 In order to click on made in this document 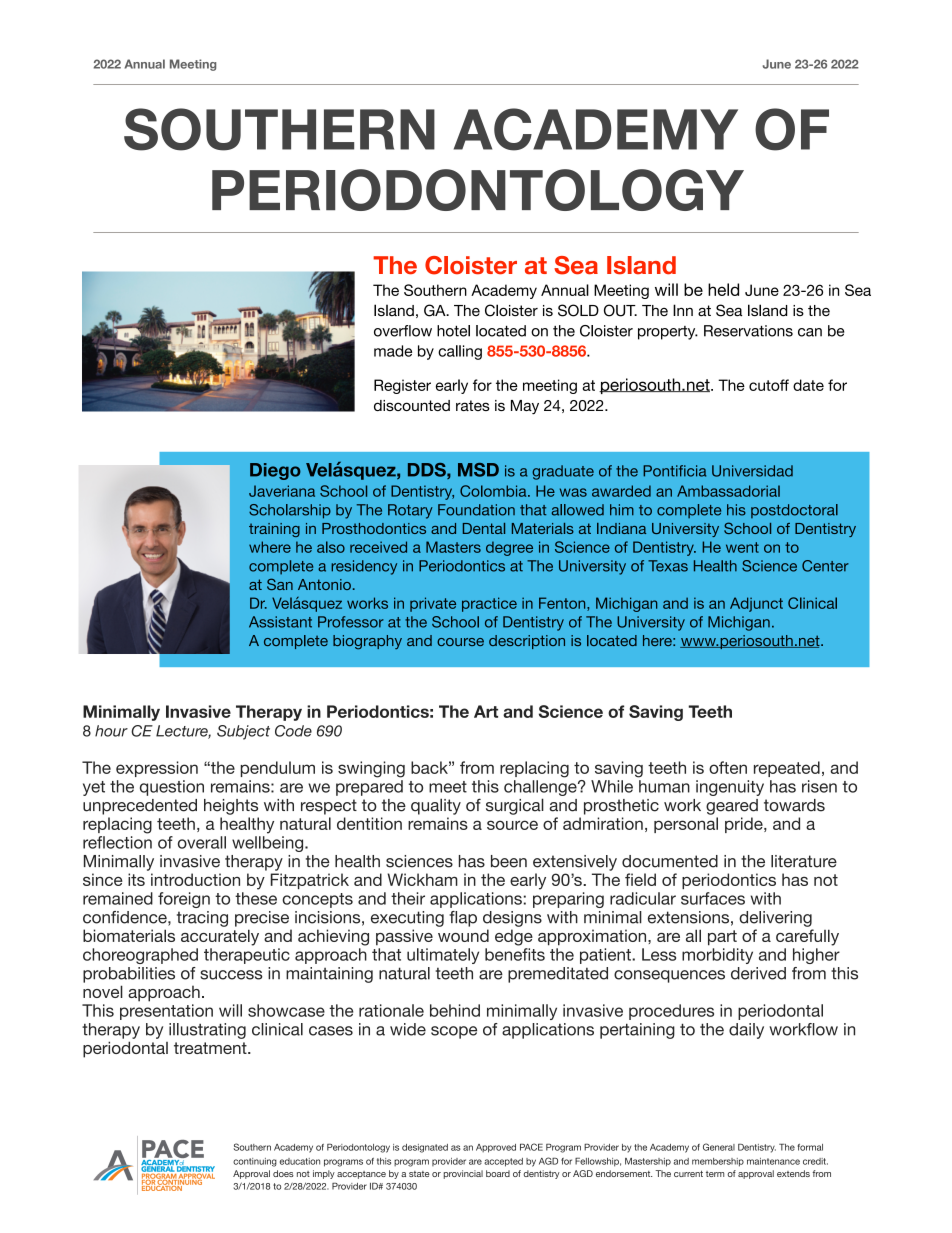, I will do `click(393, 351)`.
